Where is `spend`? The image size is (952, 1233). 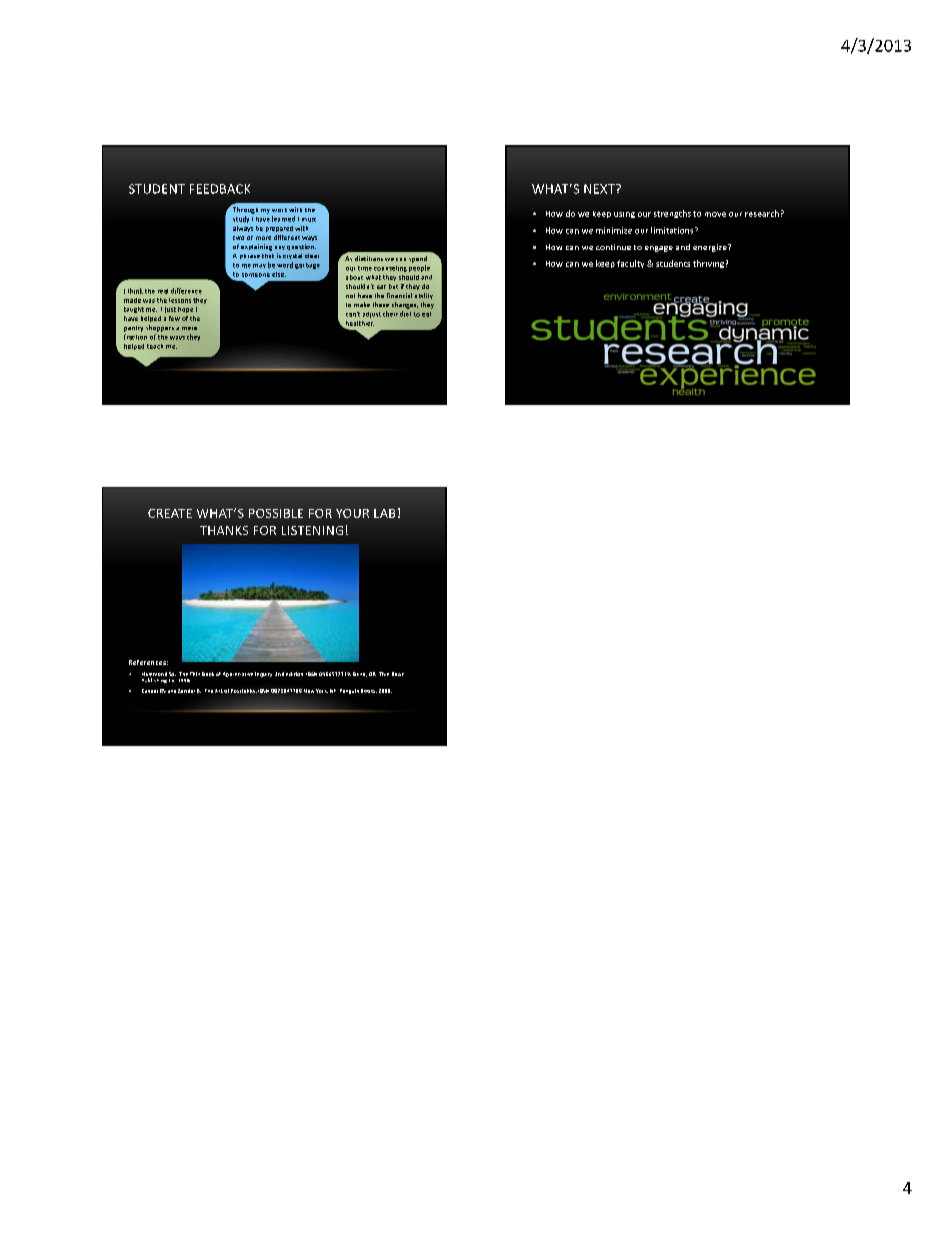
spend is located at coordinates (418, 259).
